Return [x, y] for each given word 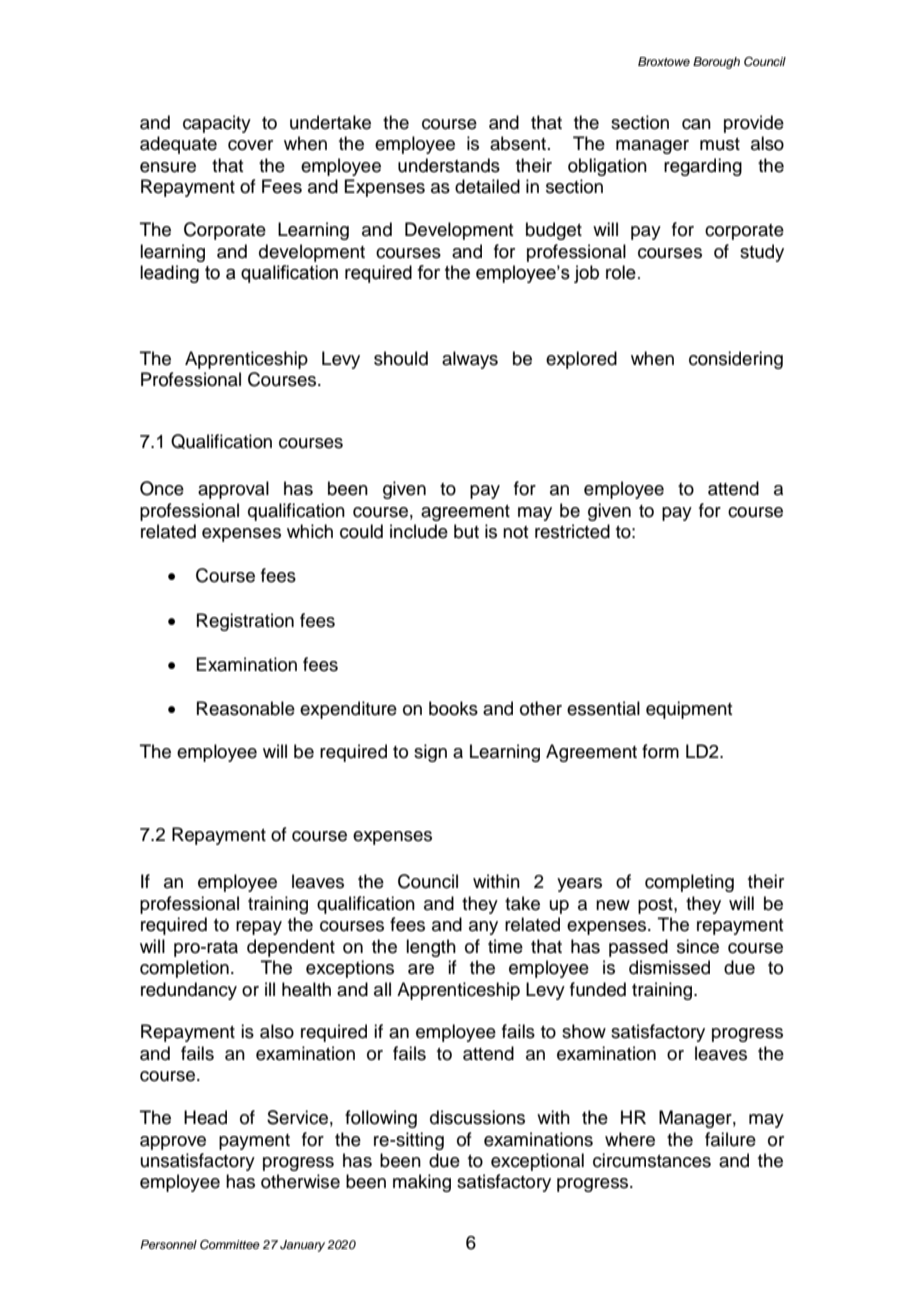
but [466, 531]
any [483, 928]
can [696, 124]
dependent [291, 948]
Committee [230, 1244]
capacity [217, 124]
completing [689, 883]
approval [233, 490]
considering [736, 360]
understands [449, 165]
